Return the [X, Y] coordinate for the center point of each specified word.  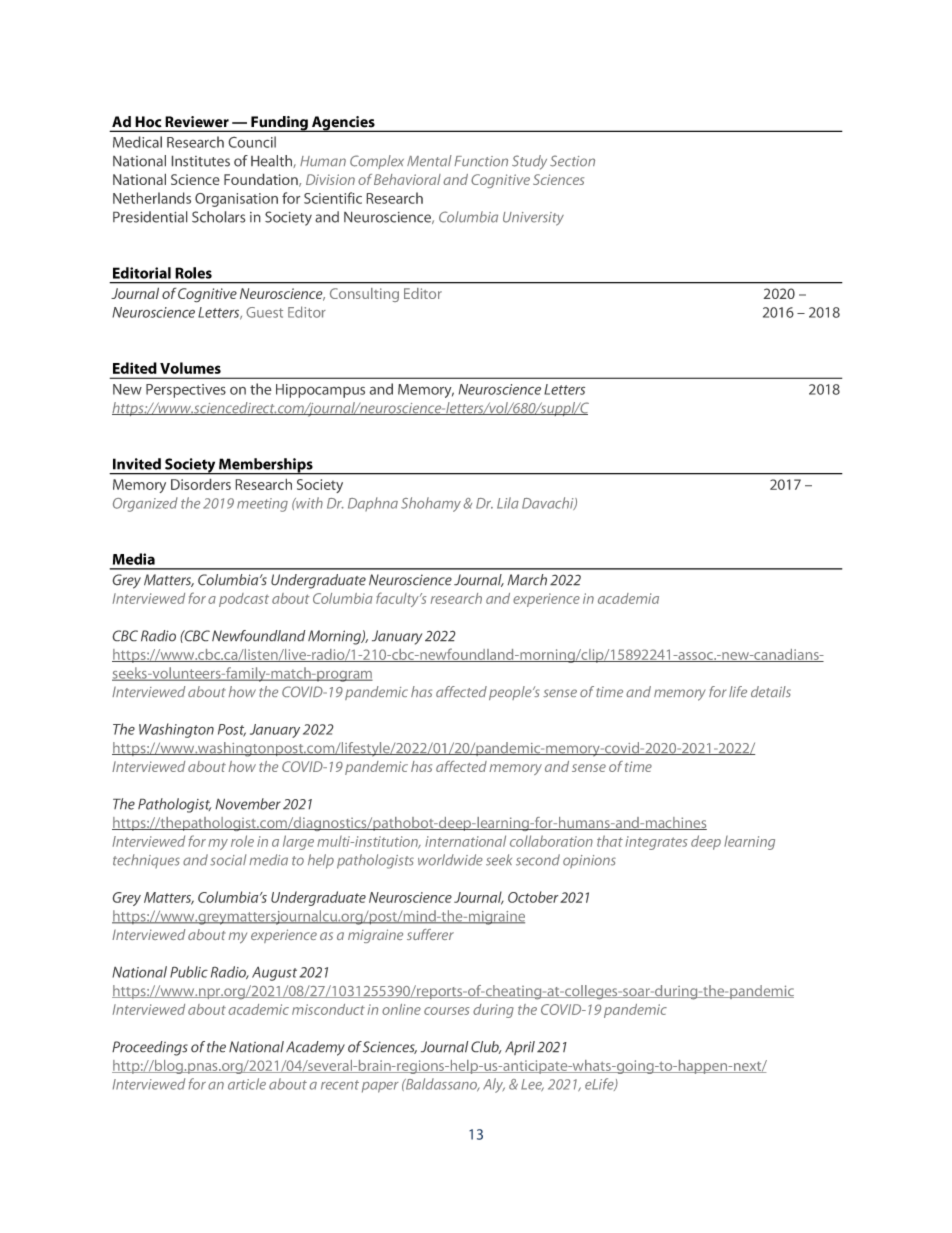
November [248, 804]
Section [572, 161]
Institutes [201, 161]
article [247, 1084]
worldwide [450, 860]
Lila [508, 503]
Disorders [201, 484]
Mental [429, 161]
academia [628, 598]
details [771, 691]
